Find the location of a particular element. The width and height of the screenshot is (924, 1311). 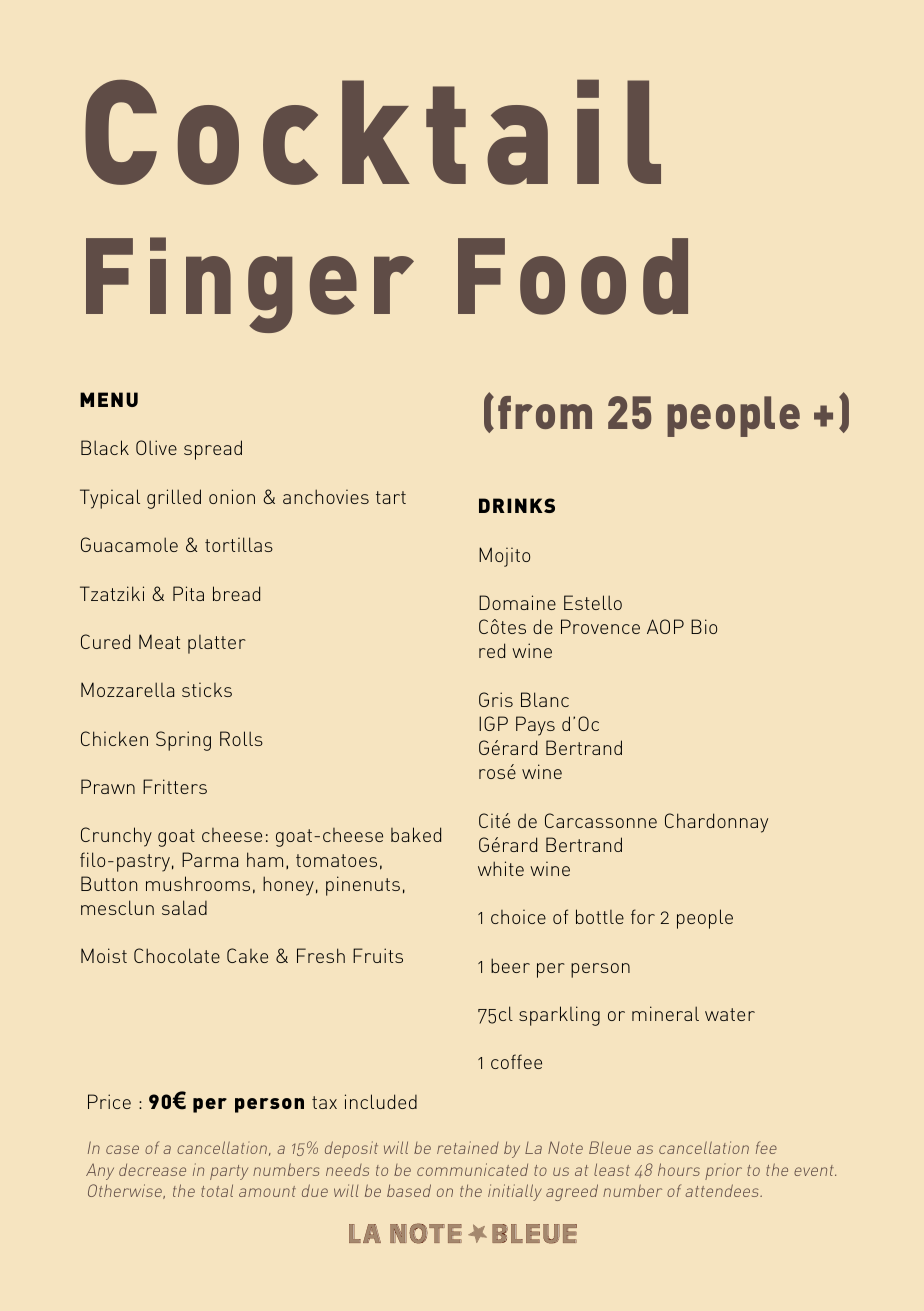

Finger is located at coordinates (250, 285).
